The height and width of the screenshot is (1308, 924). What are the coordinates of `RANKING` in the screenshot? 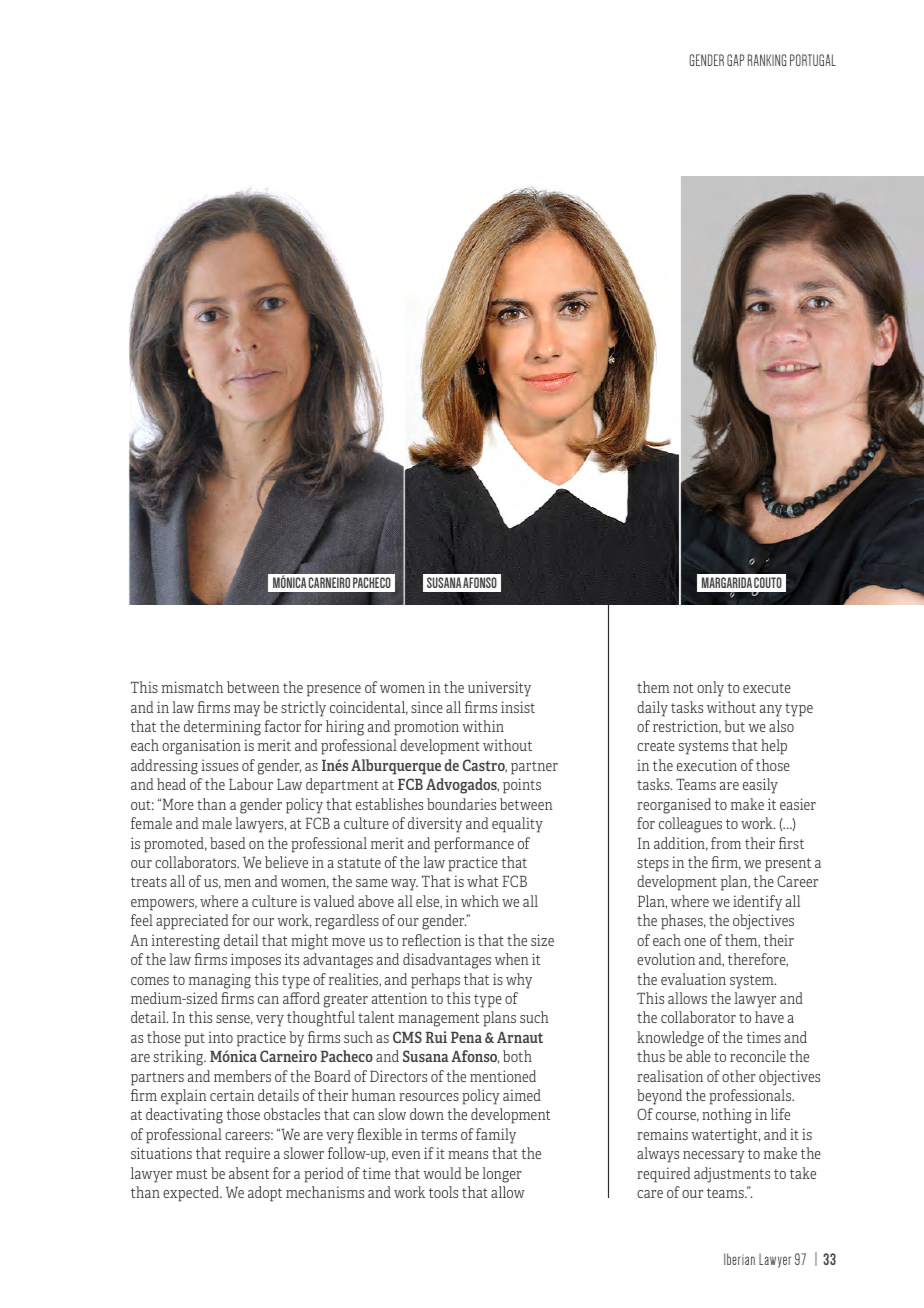 It's located at (767, 60).
